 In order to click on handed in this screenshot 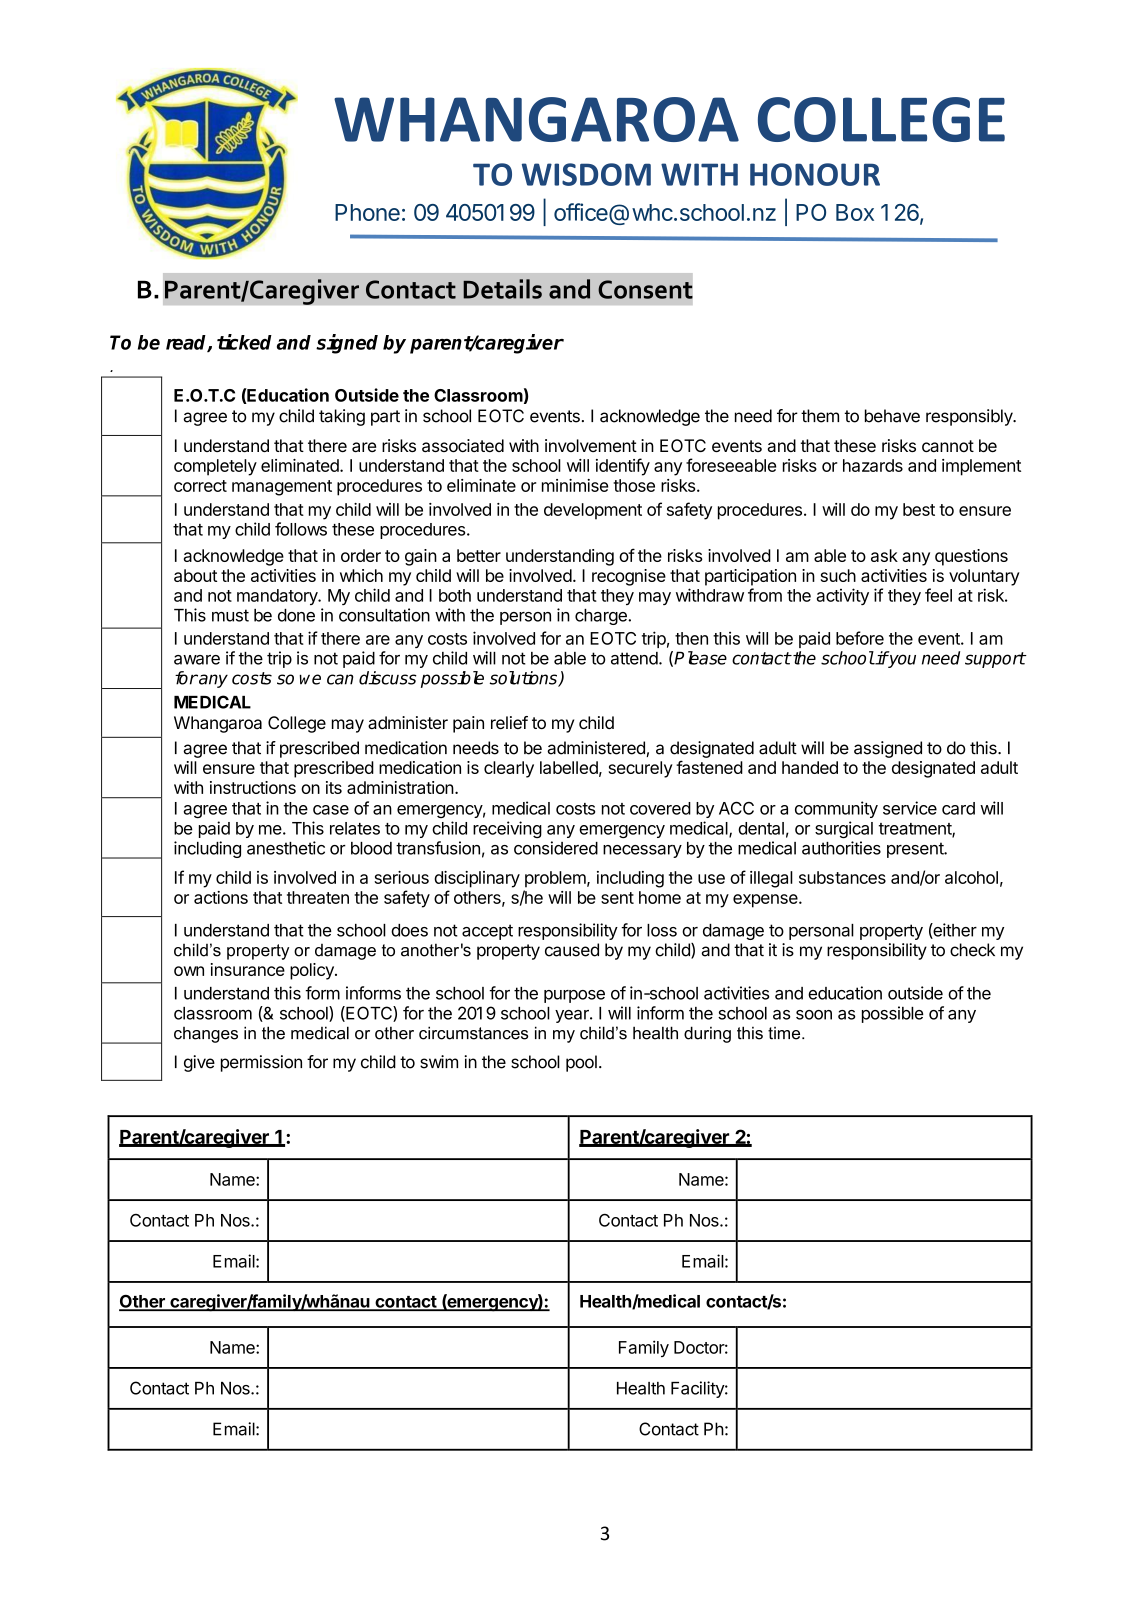, I will do `click(810, 767)`.
